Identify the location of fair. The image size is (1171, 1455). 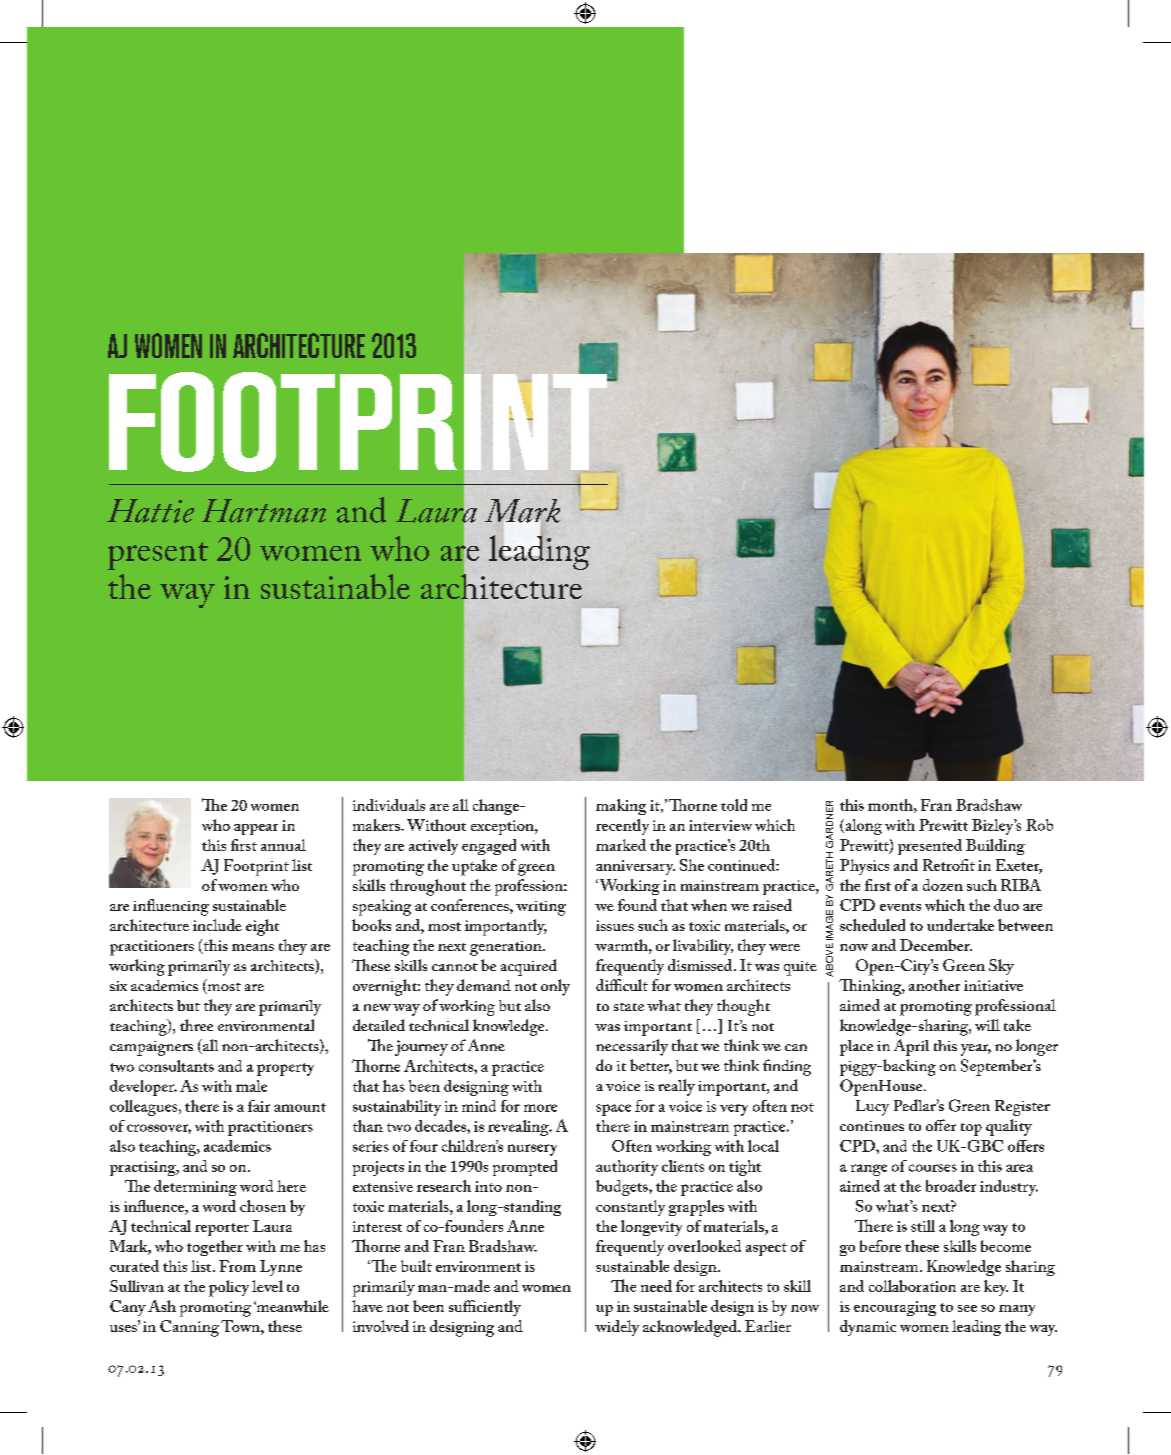
(259, 1106).
